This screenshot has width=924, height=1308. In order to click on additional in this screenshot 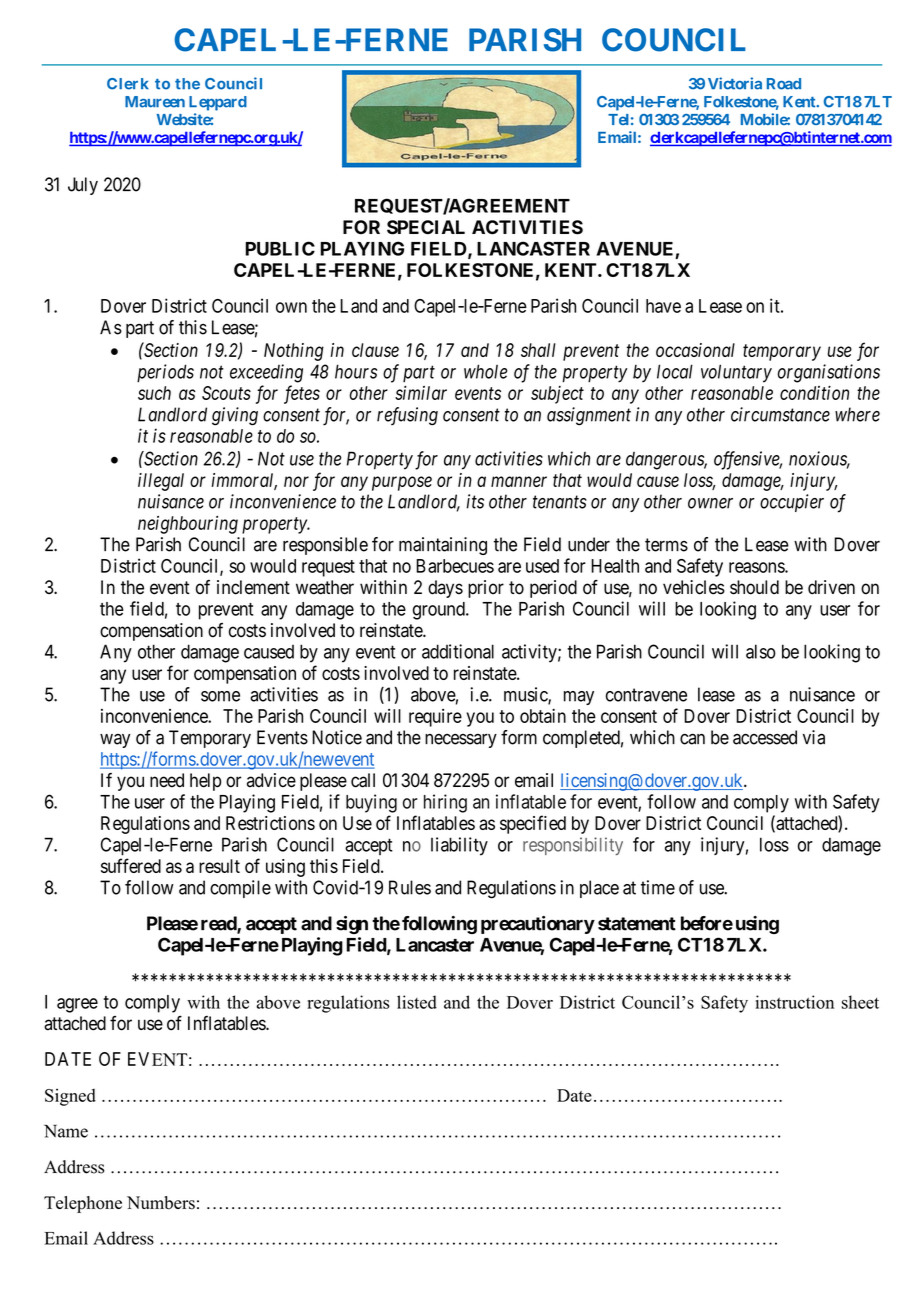, I will do `click(458, 651)`.
